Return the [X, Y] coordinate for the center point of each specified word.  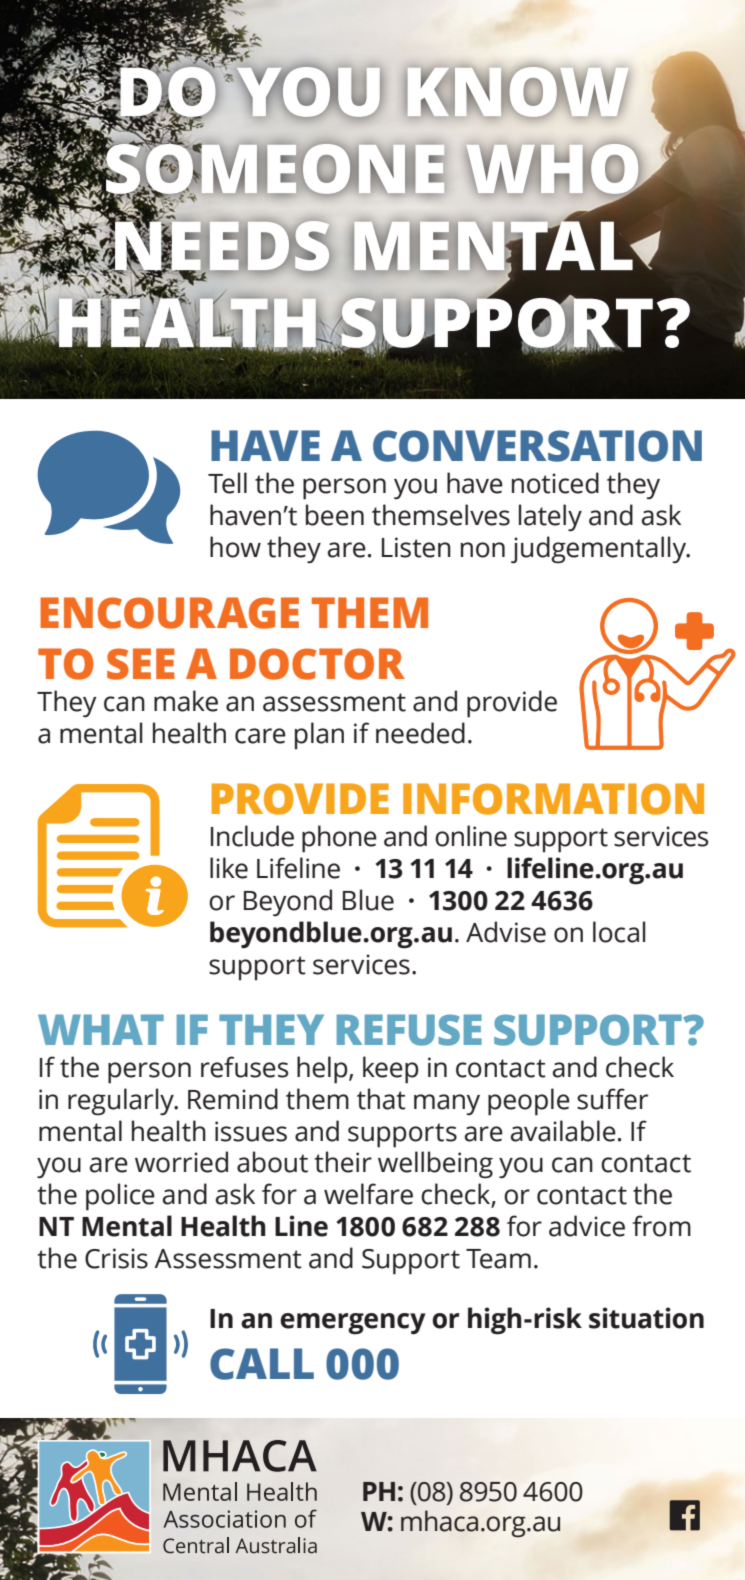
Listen [416, 547]
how [235, 547]
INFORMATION [553, 799]
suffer [612, 1099]
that [381, 1099]
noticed [555, 483]
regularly [122, 1102]
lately [550, 518]
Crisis [116, 1258]
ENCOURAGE [169, 613]
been [335, 515]
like [229, 868]
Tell [227, 483]
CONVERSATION [537, 446]
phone [339, 839]
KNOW [509, 92]
